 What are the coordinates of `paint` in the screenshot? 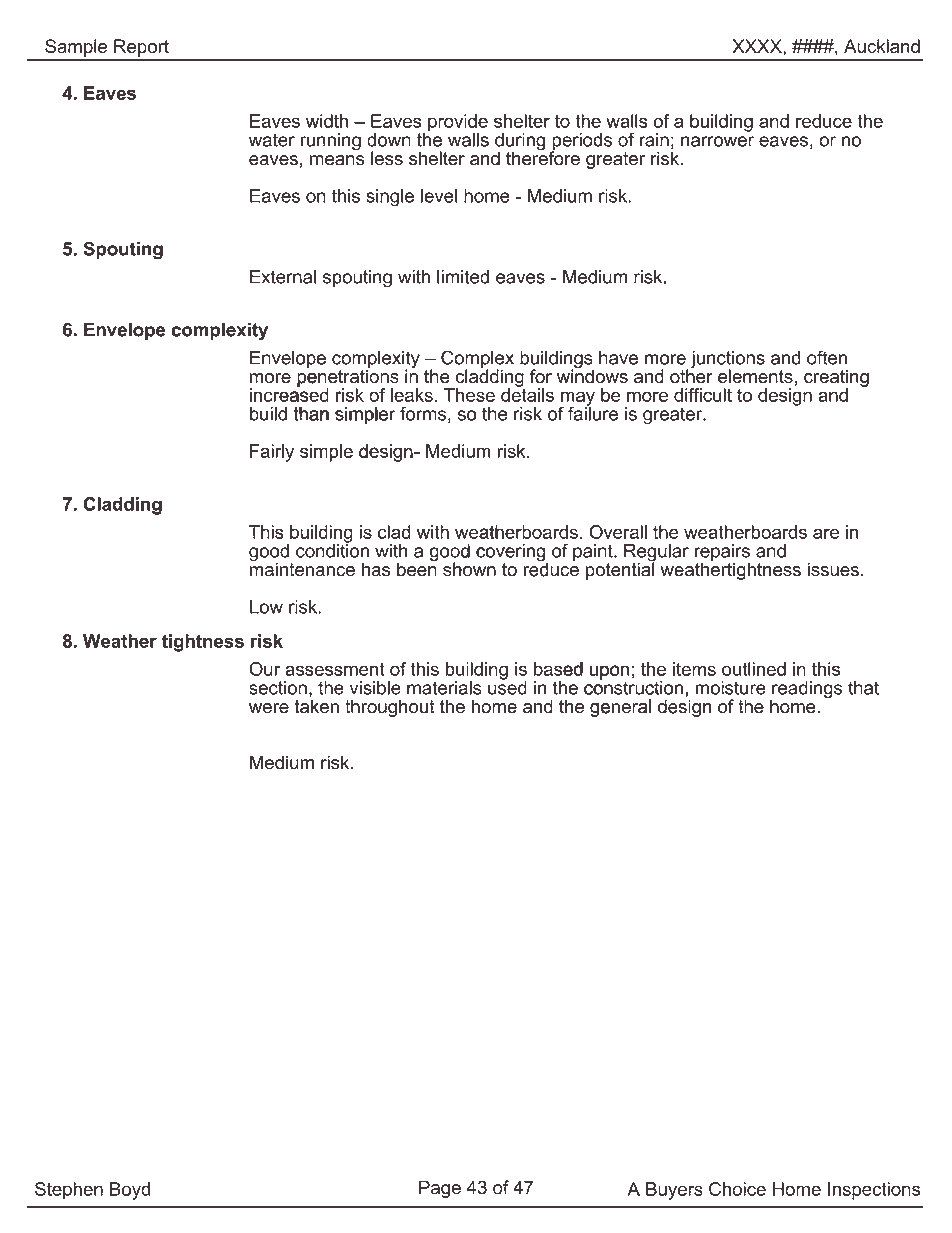 It's located at (594, 554).
